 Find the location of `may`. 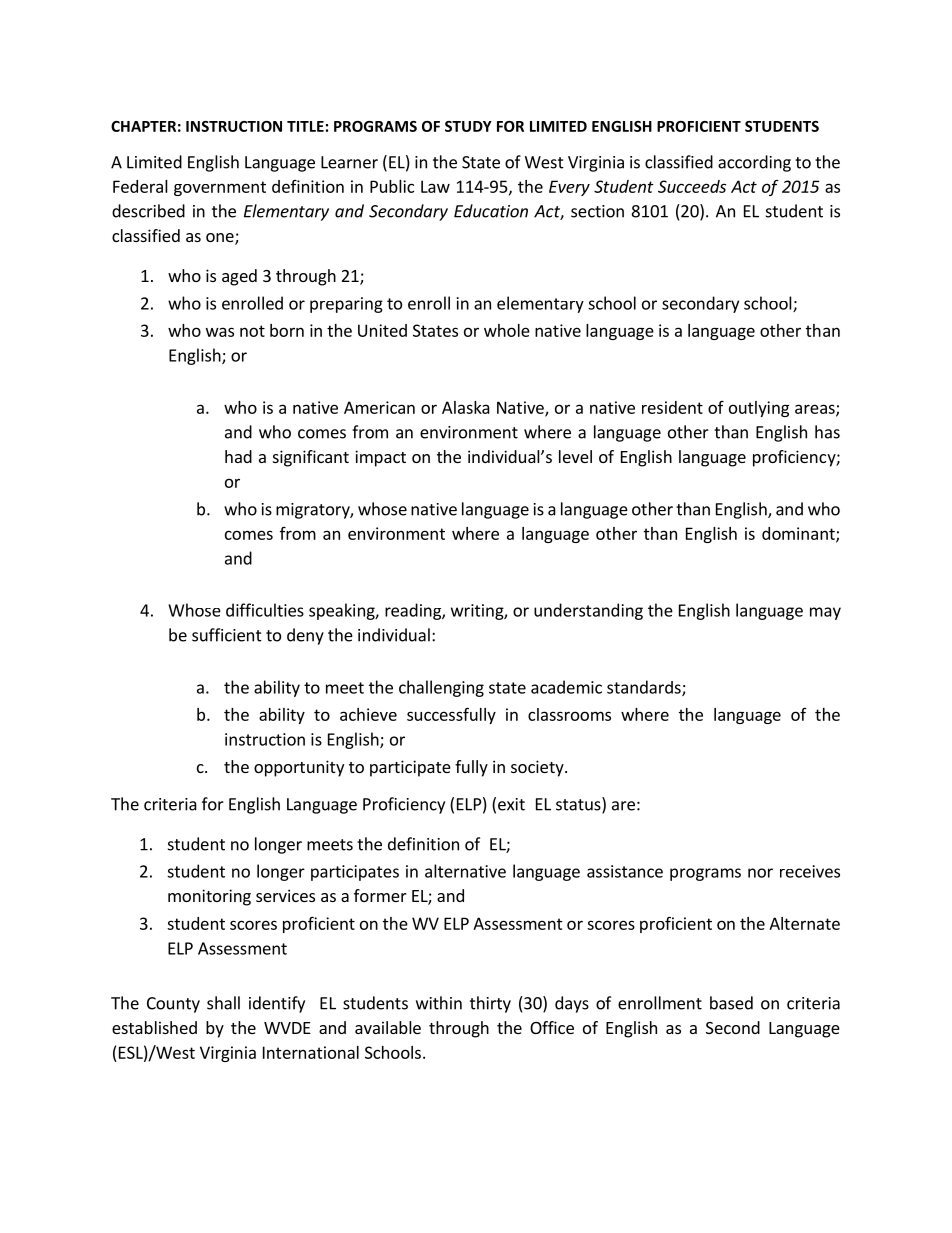

may is located at coordinates (825, 613).
